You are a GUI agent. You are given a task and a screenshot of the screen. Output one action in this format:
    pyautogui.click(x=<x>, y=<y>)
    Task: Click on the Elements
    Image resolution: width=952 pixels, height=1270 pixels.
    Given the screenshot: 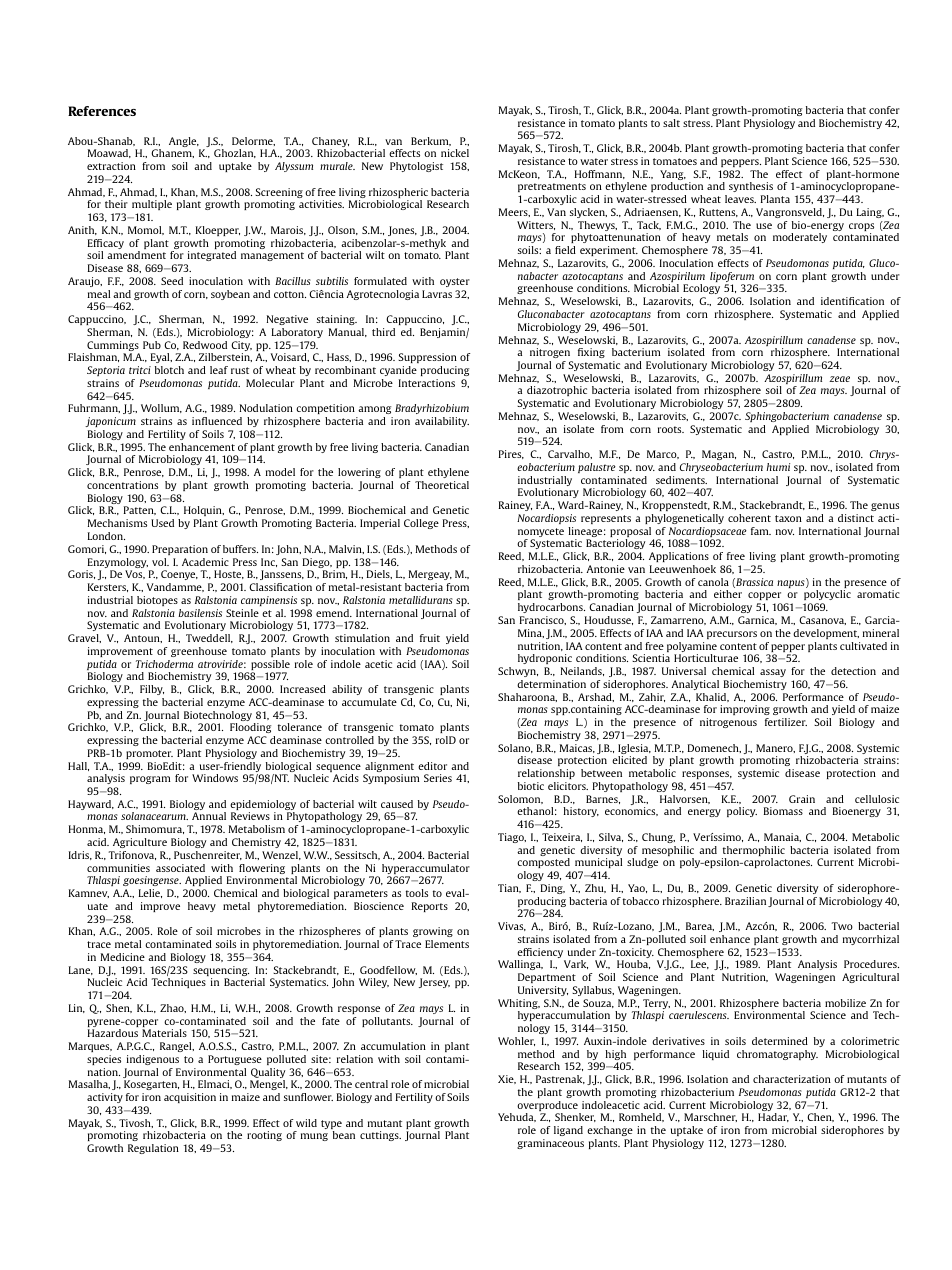 What is the action you would take?
    pyautogui.click(x=447, y=944)
